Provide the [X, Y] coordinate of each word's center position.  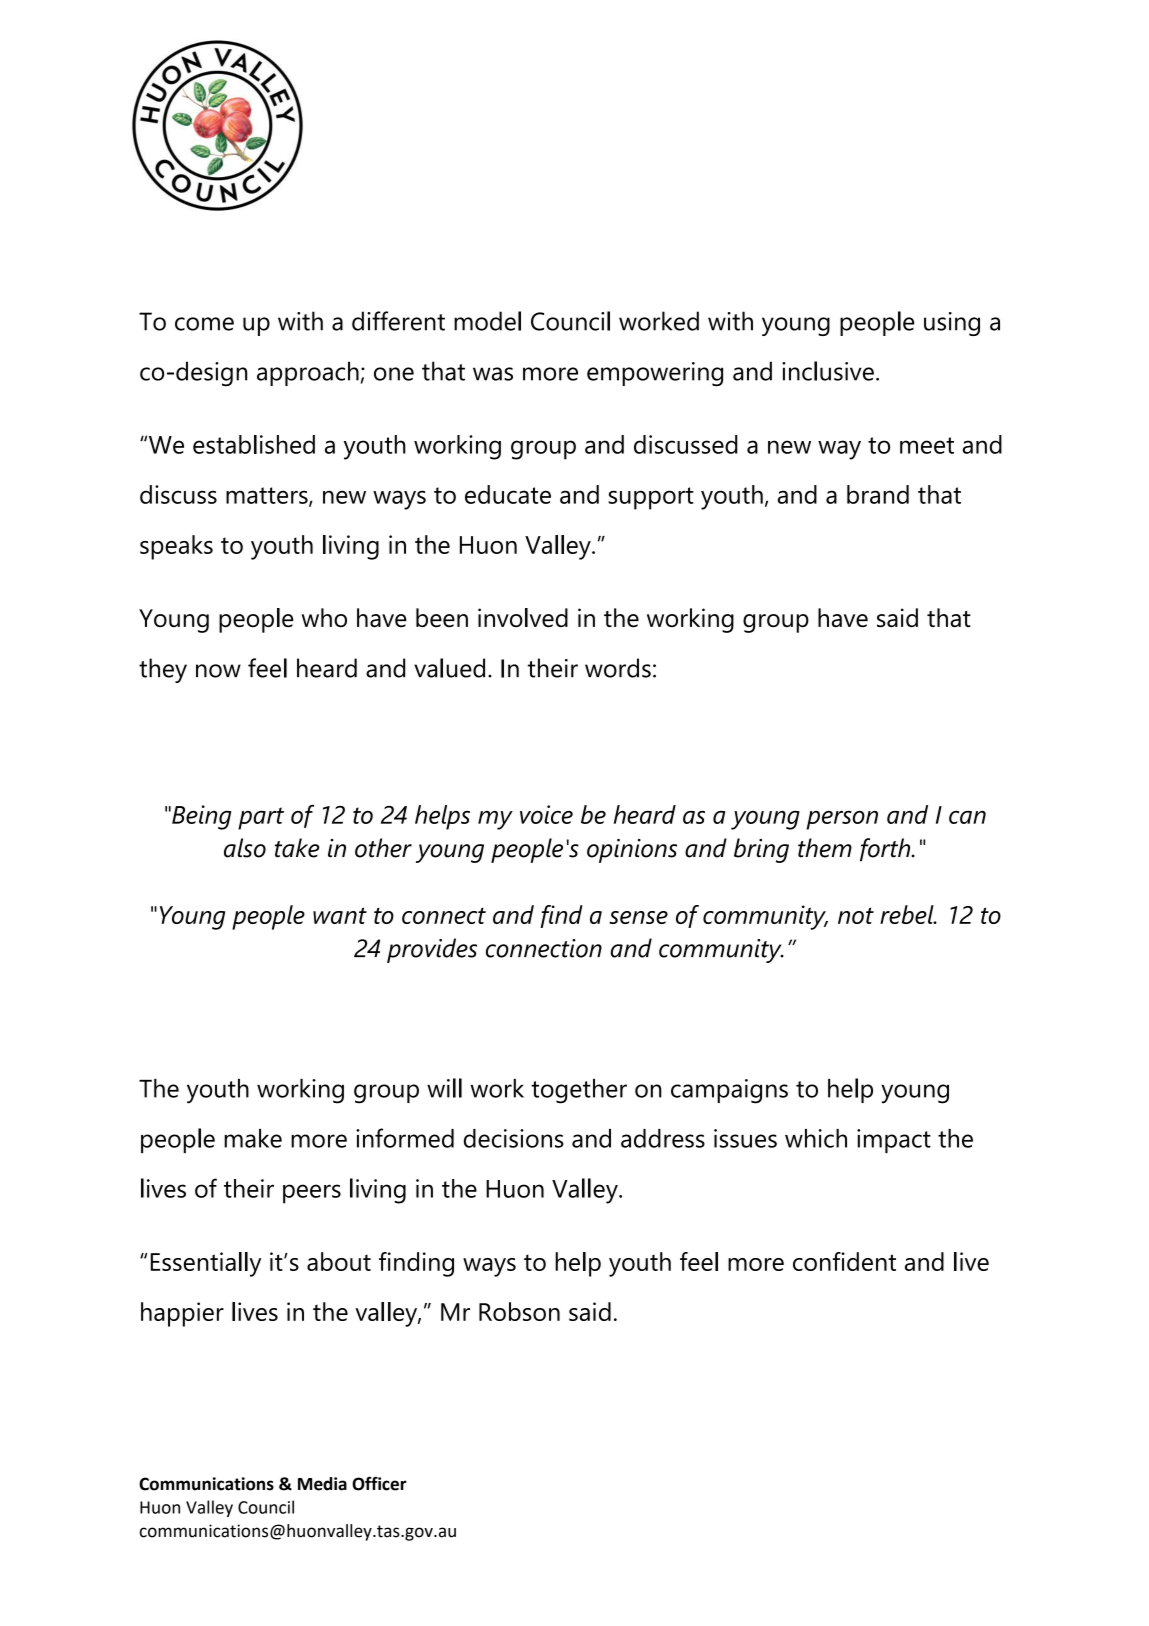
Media [322, 1484]
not [856, 915]
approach [308, 373]
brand [878, 494]
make [253, 1138]
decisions [514, 1138]
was [493, 374]
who [324, 618]
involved [523, 617]
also [245, 848]
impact [894, 1141]
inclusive [828, 371]
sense [638, 917]
